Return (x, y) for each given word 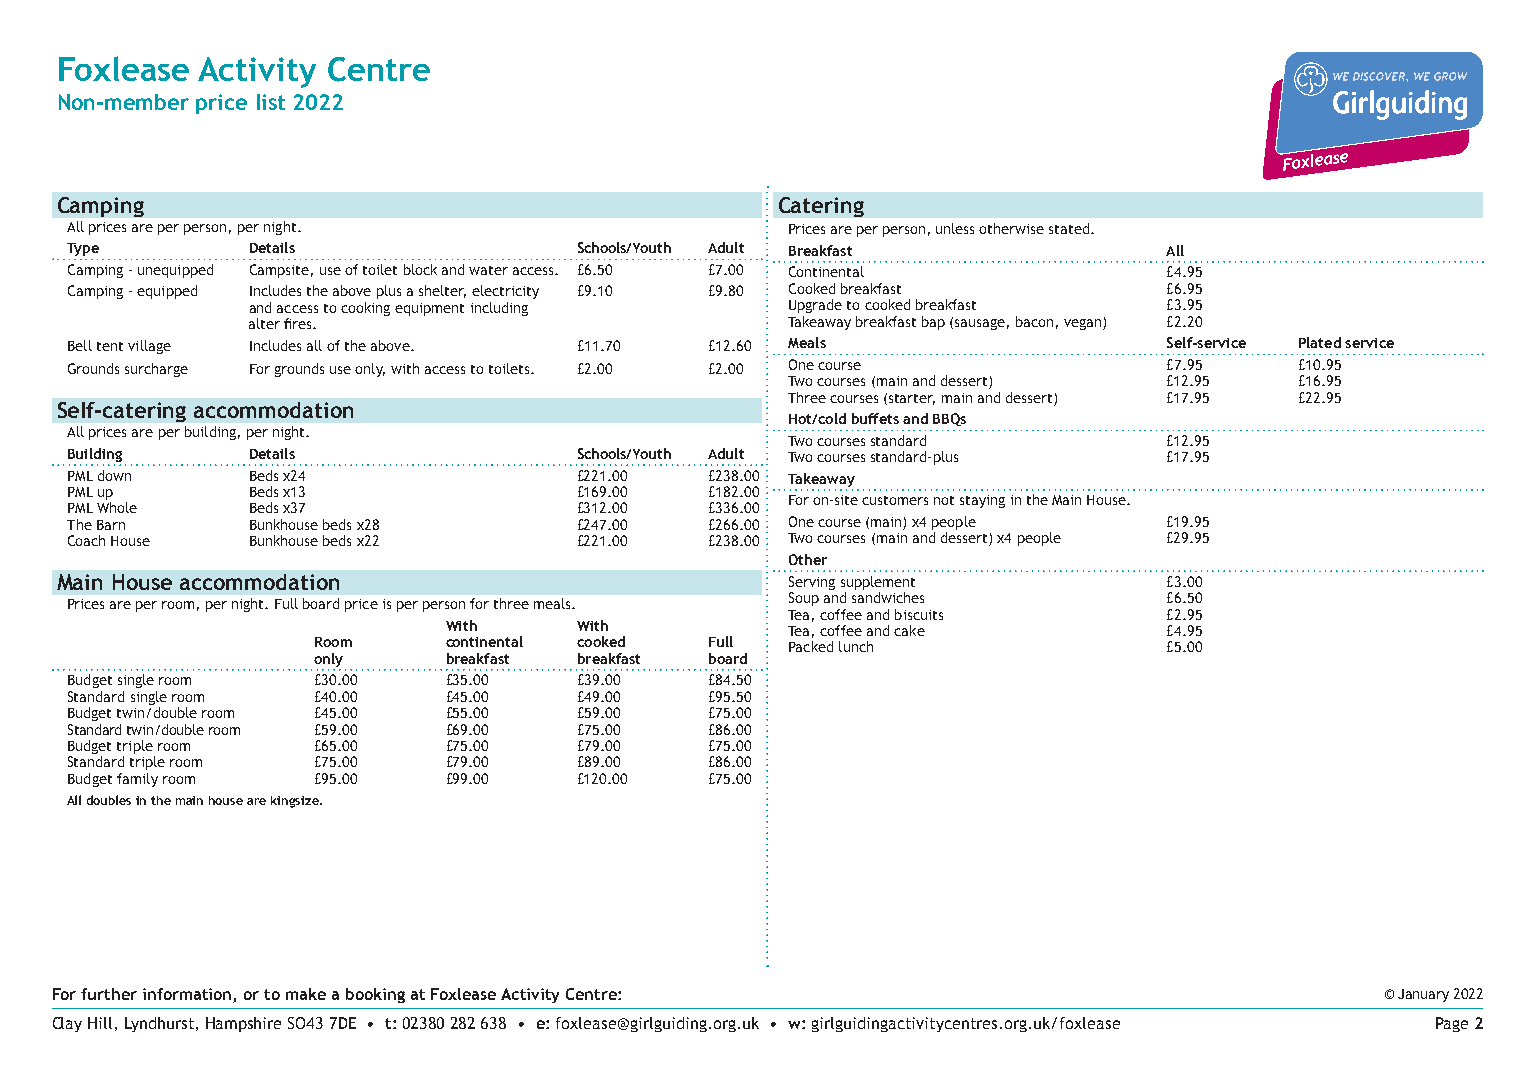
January (1423, 995)
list (271, 102)
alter (264, 323)
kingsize (296, 802)
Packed (811, 646)
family (137, 780)
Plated (1320, 342)
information (187, 994)
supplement (878, 583)
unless (955, 228)
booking (375, 995)
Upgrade (815, 306)
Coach (86, 540)
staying (982, 501)
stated (1069, 228)
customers (895, 500)
